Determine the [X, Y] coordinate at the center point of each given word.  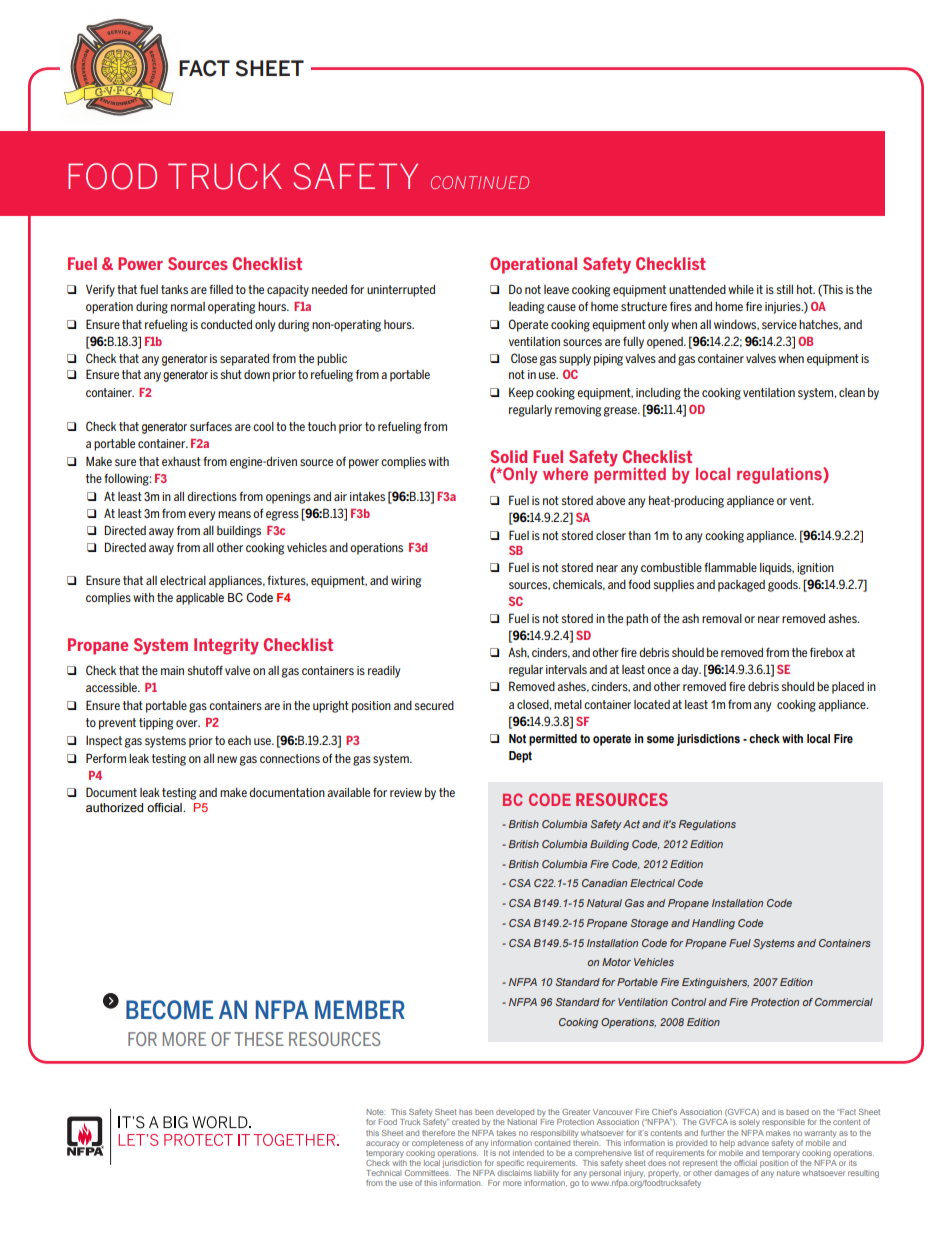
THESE [259, 1039]
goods [784, 586]
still [785, 289]
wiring [406, 582]
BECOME [169, 1010]
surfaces [211, 426]
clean [852, 392]
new [227, 759]
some [660, 739]
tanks [174, 289]
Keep [521, 394]
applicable [200, 599]
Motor [616, 962]
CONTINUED [480, 182]
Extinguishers [715, 983]
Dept [520, 757]
